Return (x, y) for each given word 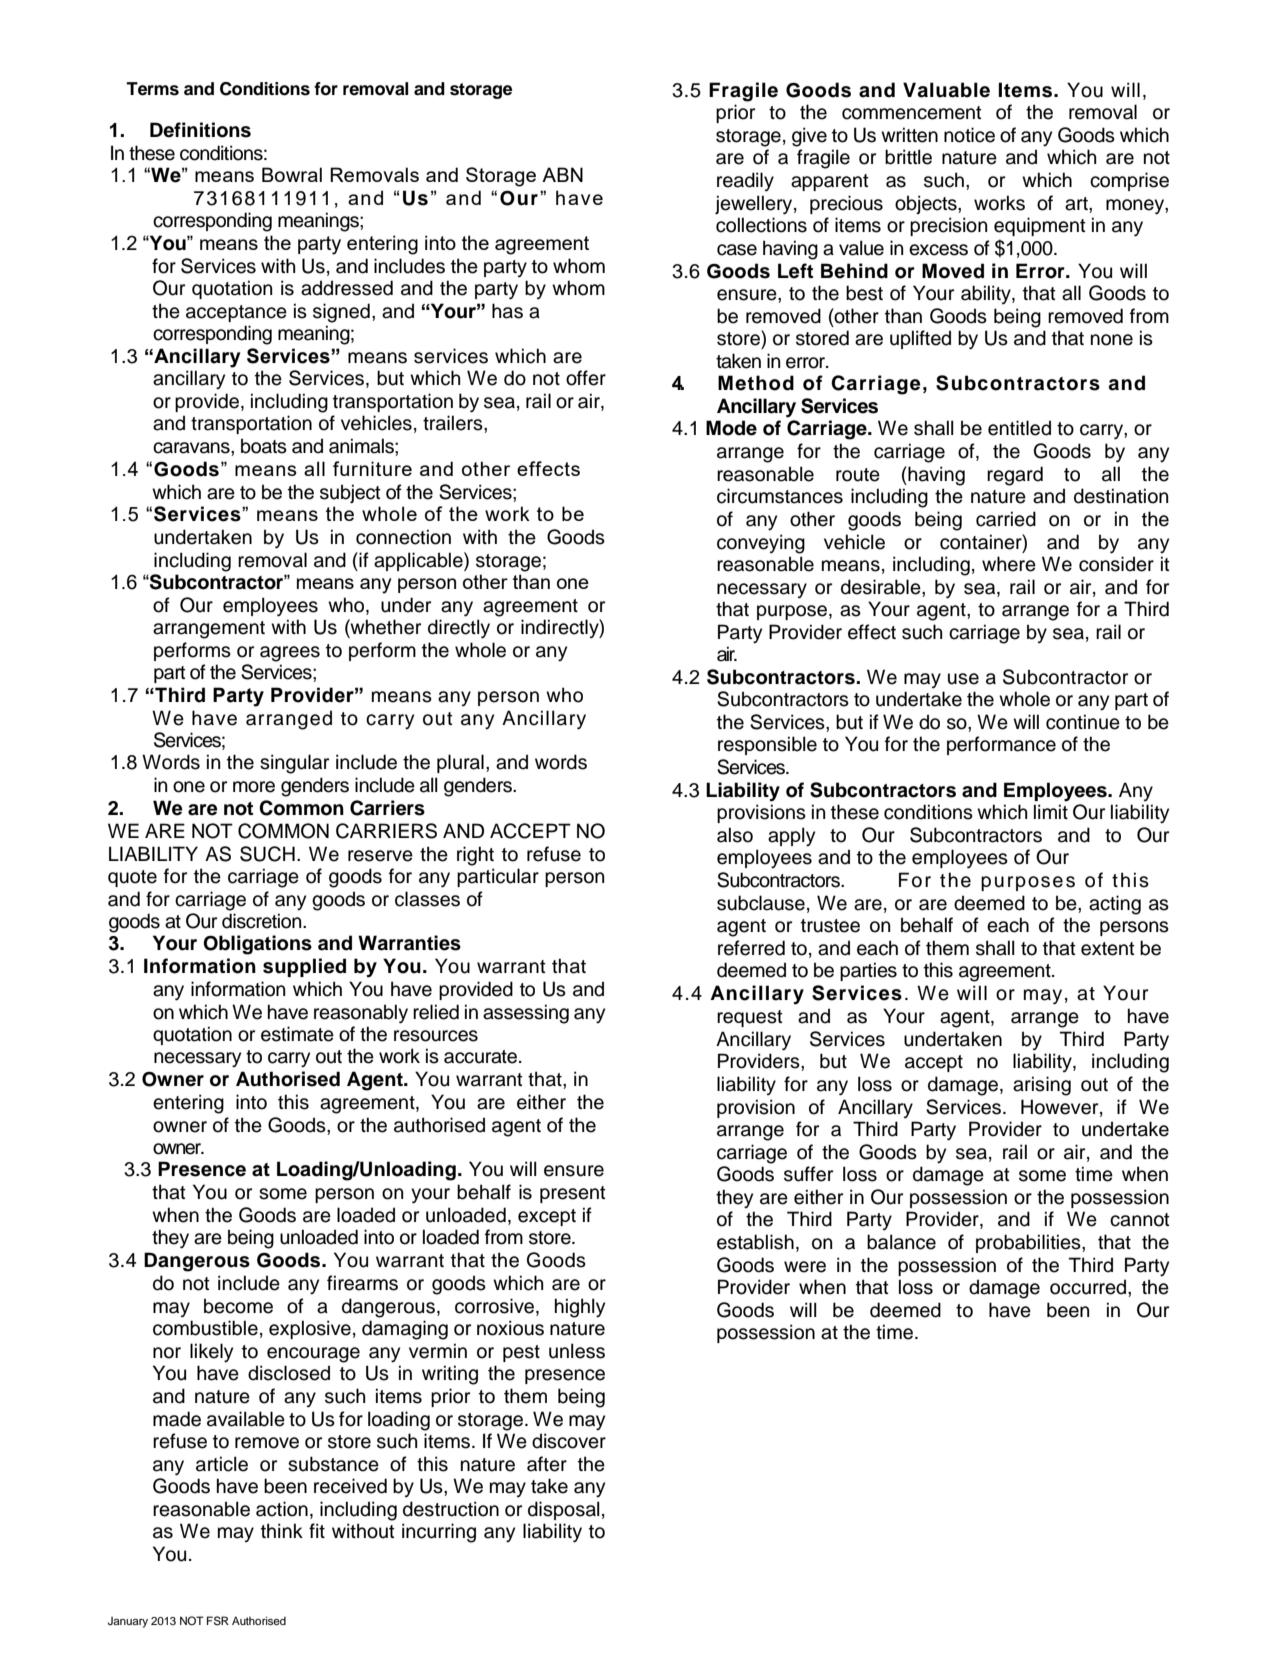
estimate (297, 1034)
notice (969, 135)
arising (1042, 1086)
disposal (564, 1510)
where (1009, 564)
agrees (290, 654)
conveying (761, 544)
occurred (1088, 1287)
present (573, 1194)
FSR (218, 1621)
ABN (562, 174)
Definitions (200, 130)
